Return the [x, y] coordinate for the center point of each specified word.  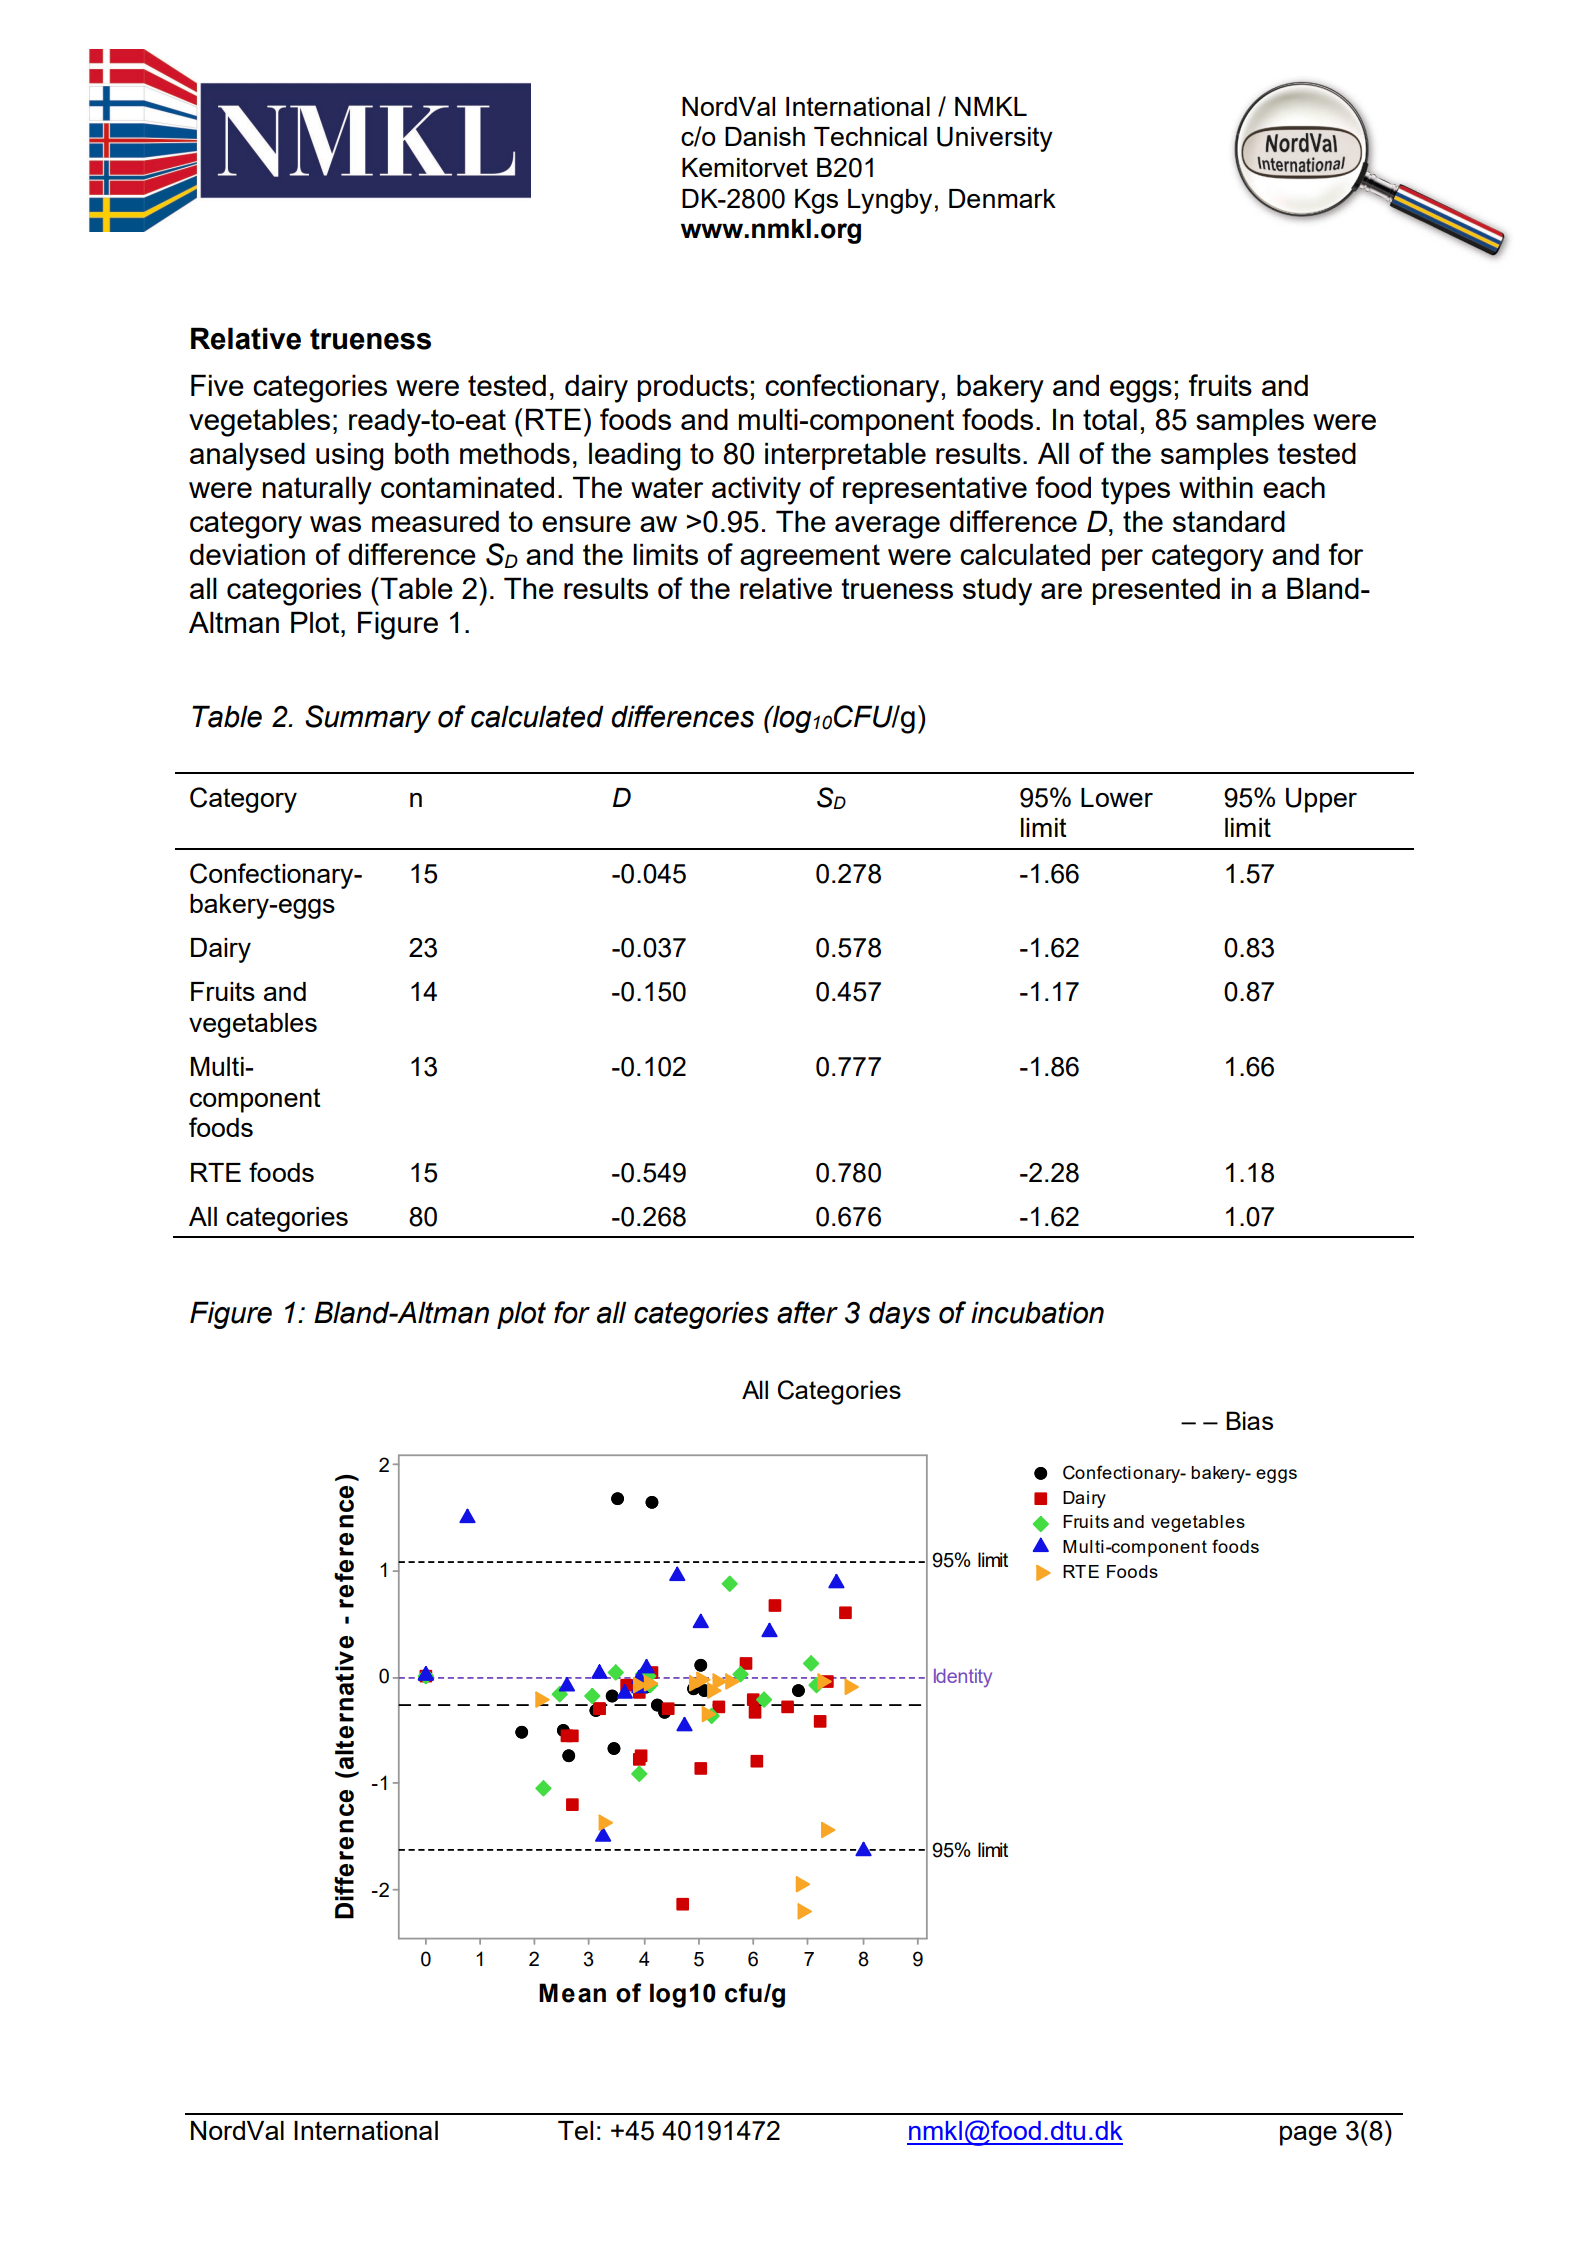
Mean [572, 1993]
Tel [575, 2130]
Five [217, 385]
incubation [1037, 1312]
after [807, 1312]
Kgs [816, 201]
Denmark [1002, 198]
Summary [368, 719]
